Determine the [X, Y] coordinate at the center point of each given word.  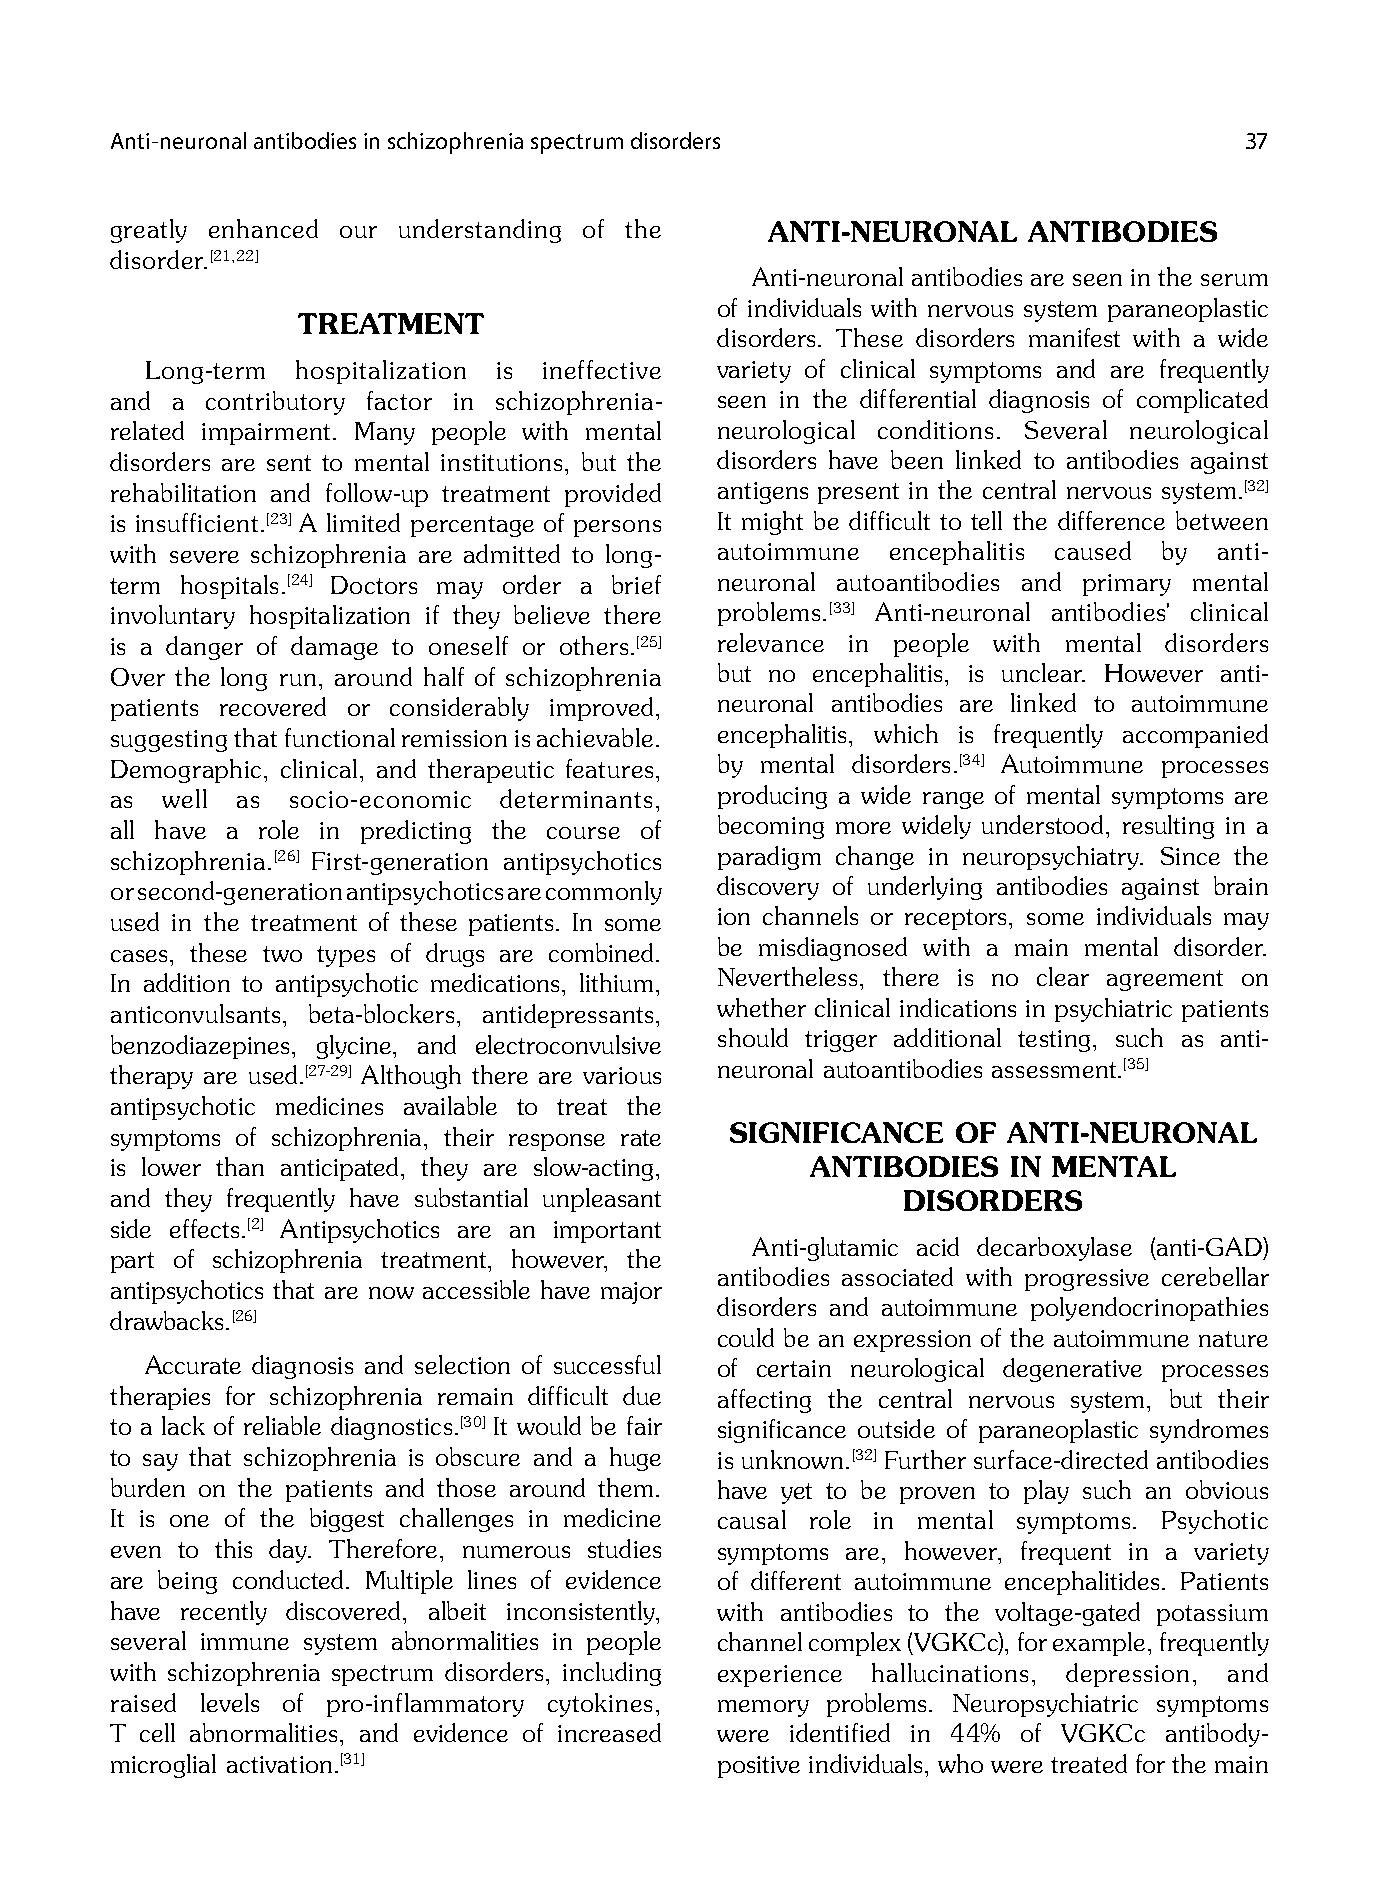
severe [204, 557]
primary [1127, 585]
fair [644, 1425]
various [622, 1075]
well [184, 798]
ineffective [602, 369]
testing [1054, 1041]
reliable [282, 1425]
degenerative [1072, 1370]
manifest [1074, 337]
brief [636, 584]
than [240, 1166]
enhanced [263, 228]
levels [230, 1702]
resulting [1168, 827]
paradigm [769, 858]
